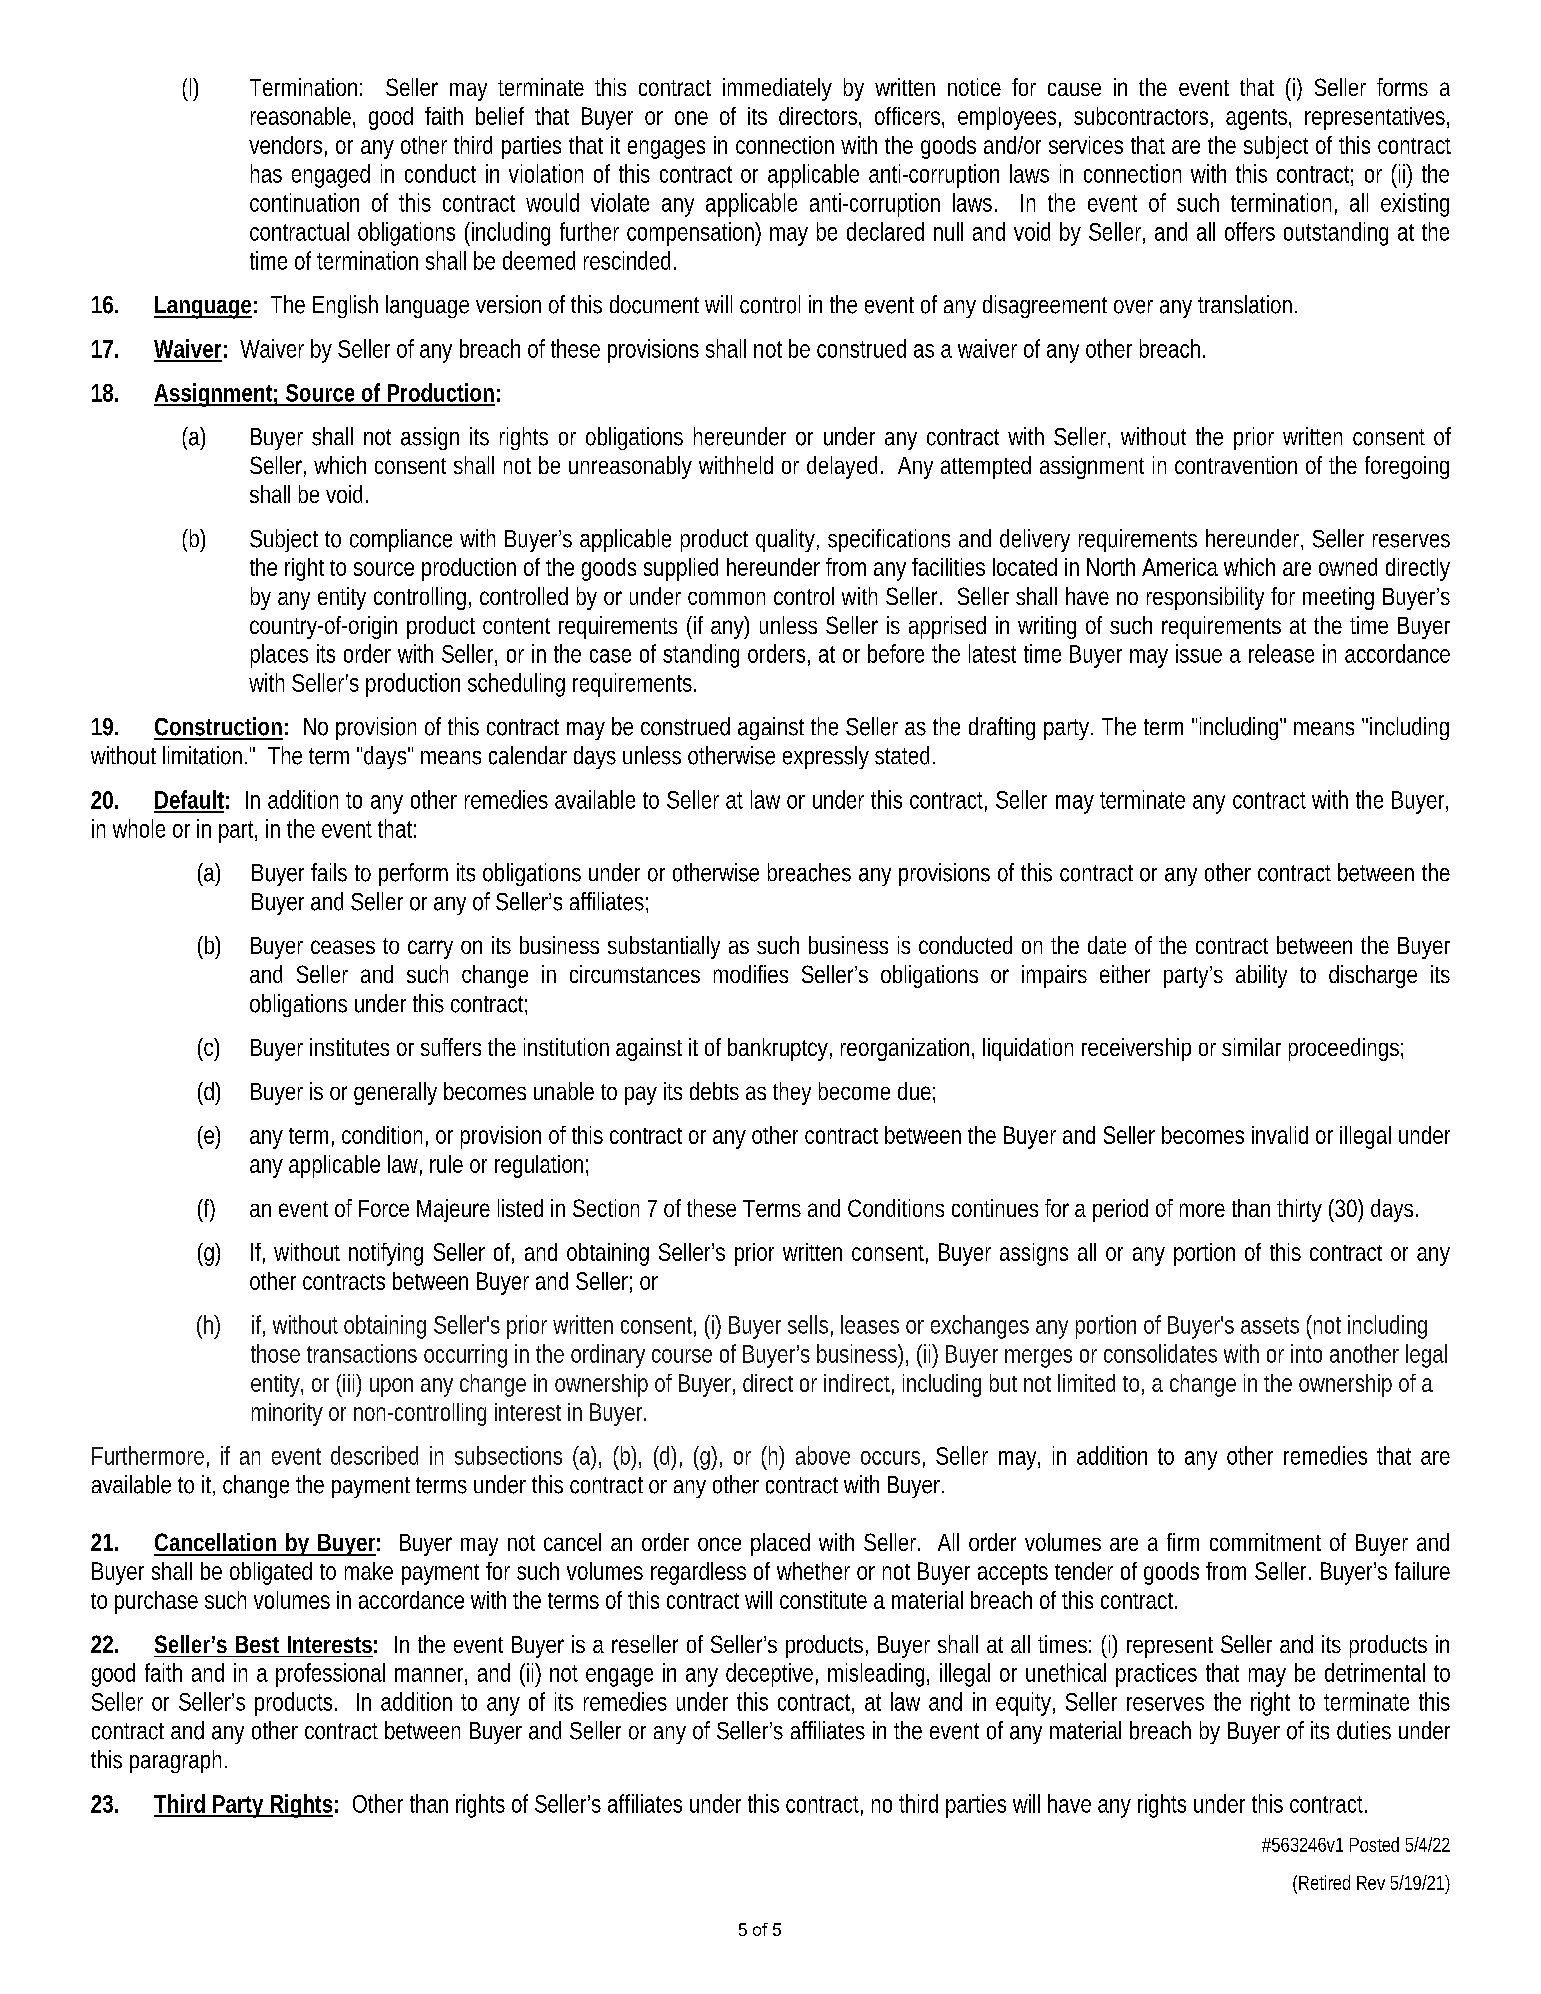 The height and width of the screenshot is (1994, 1541). Describe the element at coordinates (178, 1761) in the screenshot. I see `paragraph` at that location.
